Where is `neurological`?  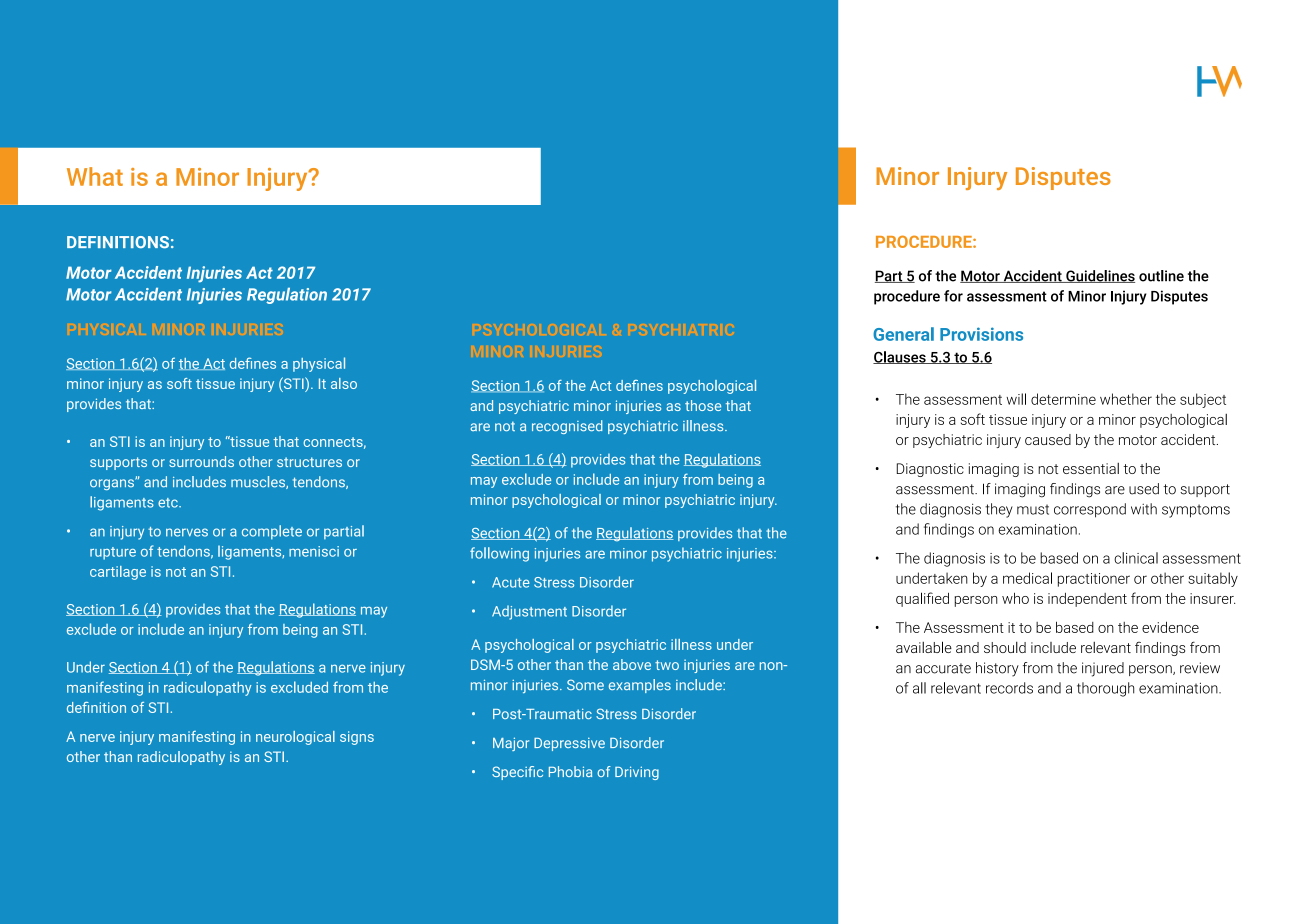
neurological is located at coordinates (295, 738).
